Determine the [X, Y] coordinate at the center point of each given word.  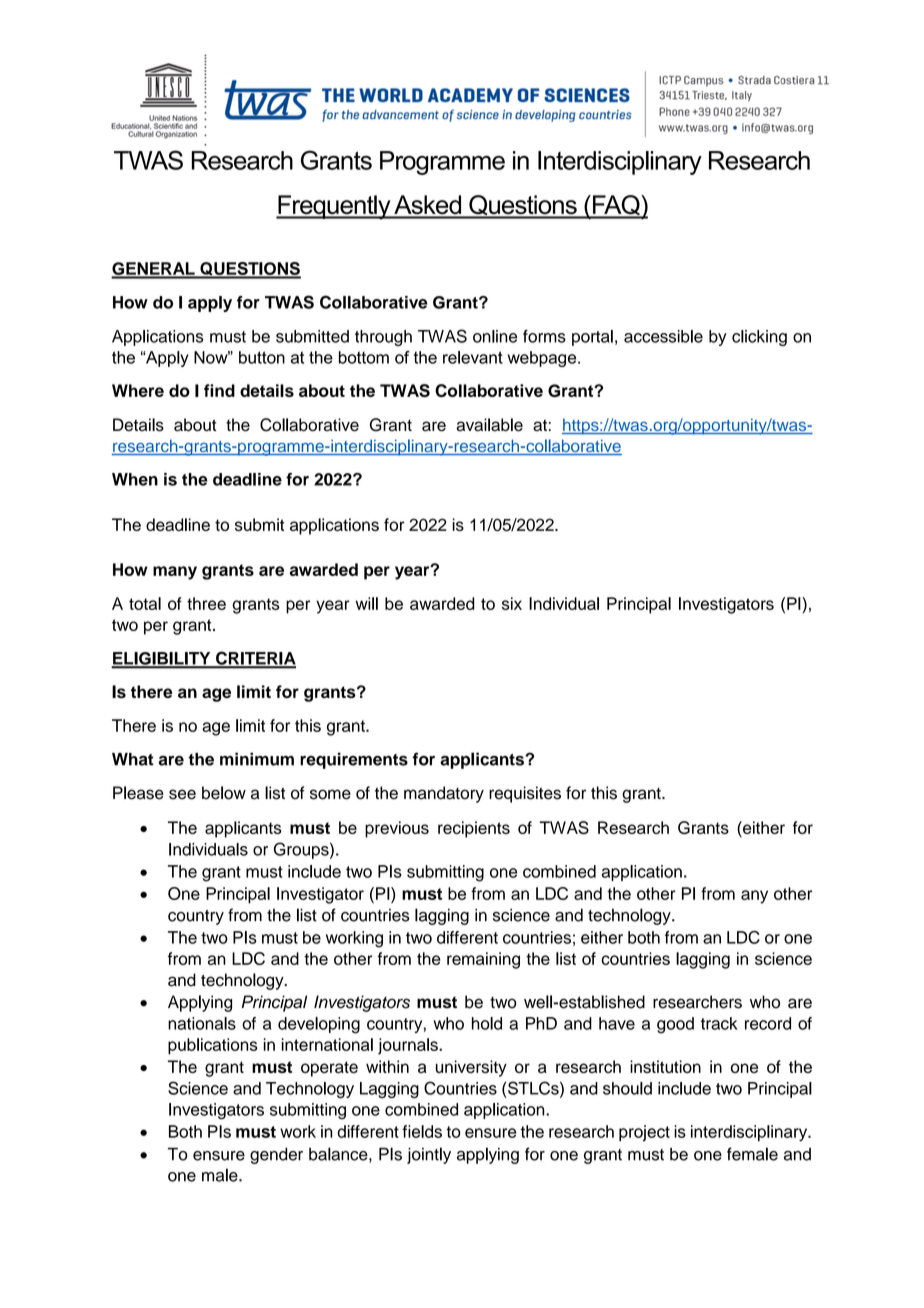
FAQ [616, 206]
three [206, 603]
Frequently [334, 207]
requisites [525, 794]
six [512, 603]
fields [422, 1131]
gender [276, 1155]
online [495, 336]
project [644, 1133]
